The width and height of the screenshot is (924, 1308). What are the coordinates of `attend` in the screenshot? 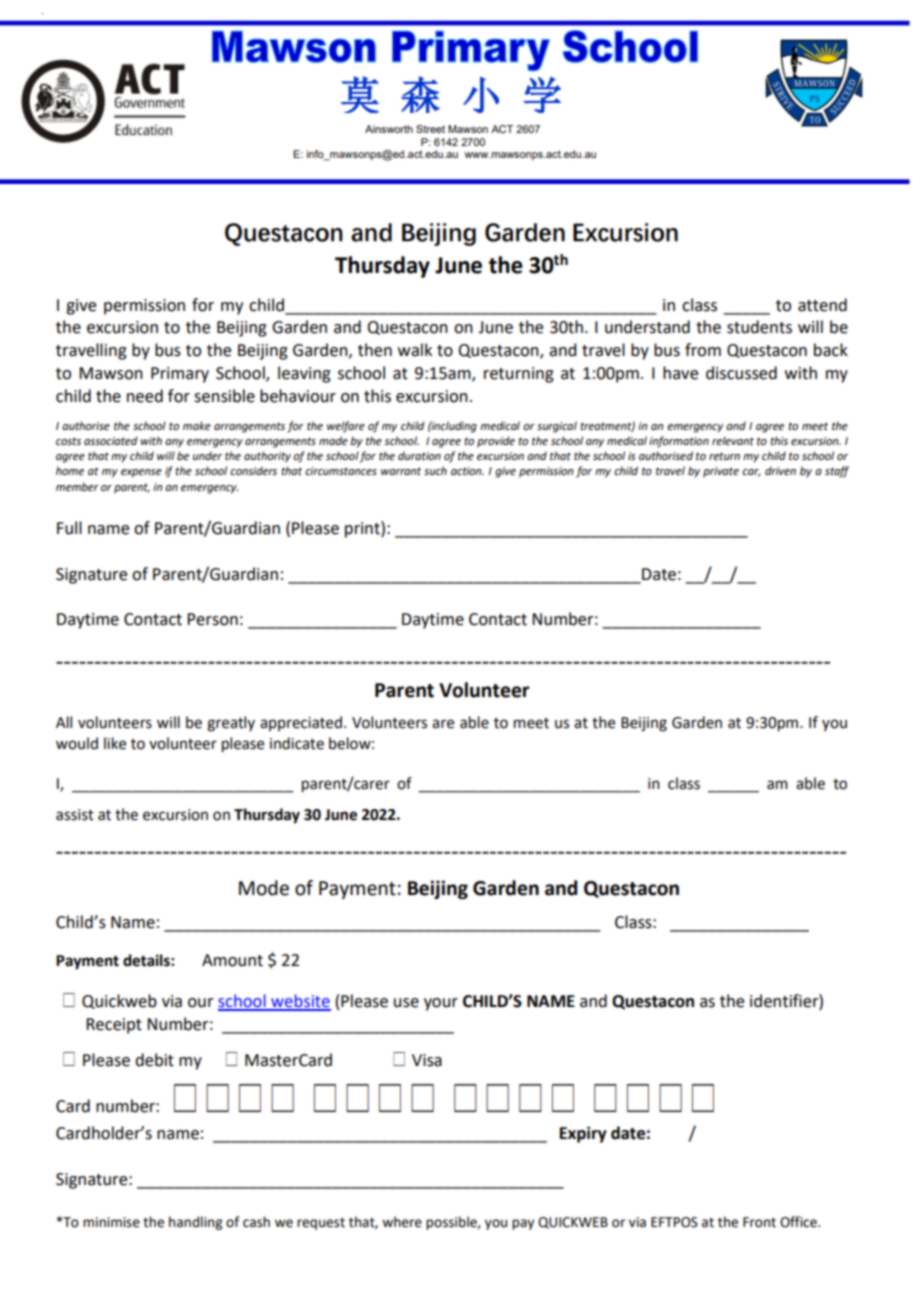 It's located at (822, 305).
